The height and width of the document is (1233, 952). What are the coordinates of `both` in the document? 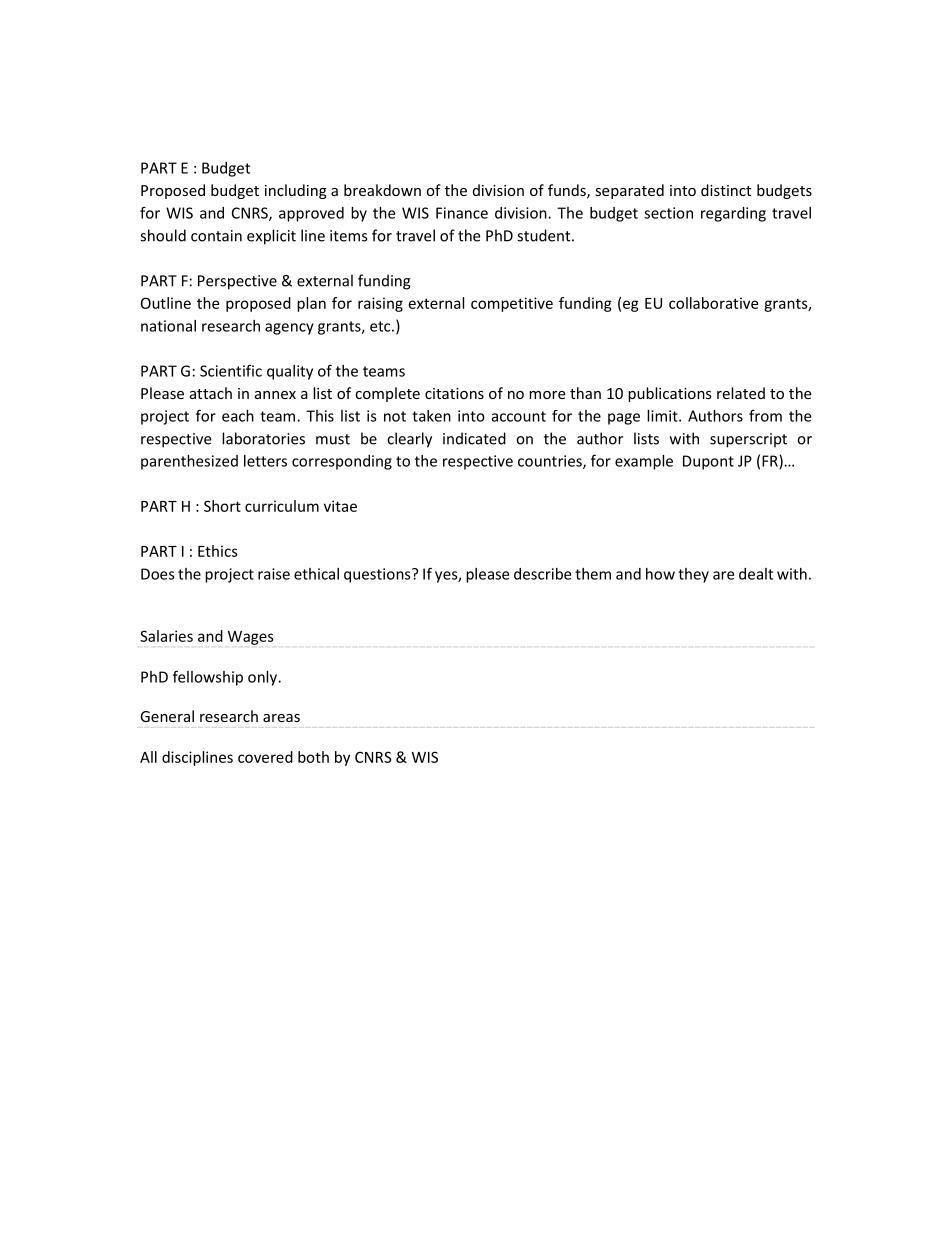 It's located at (313, 757).
